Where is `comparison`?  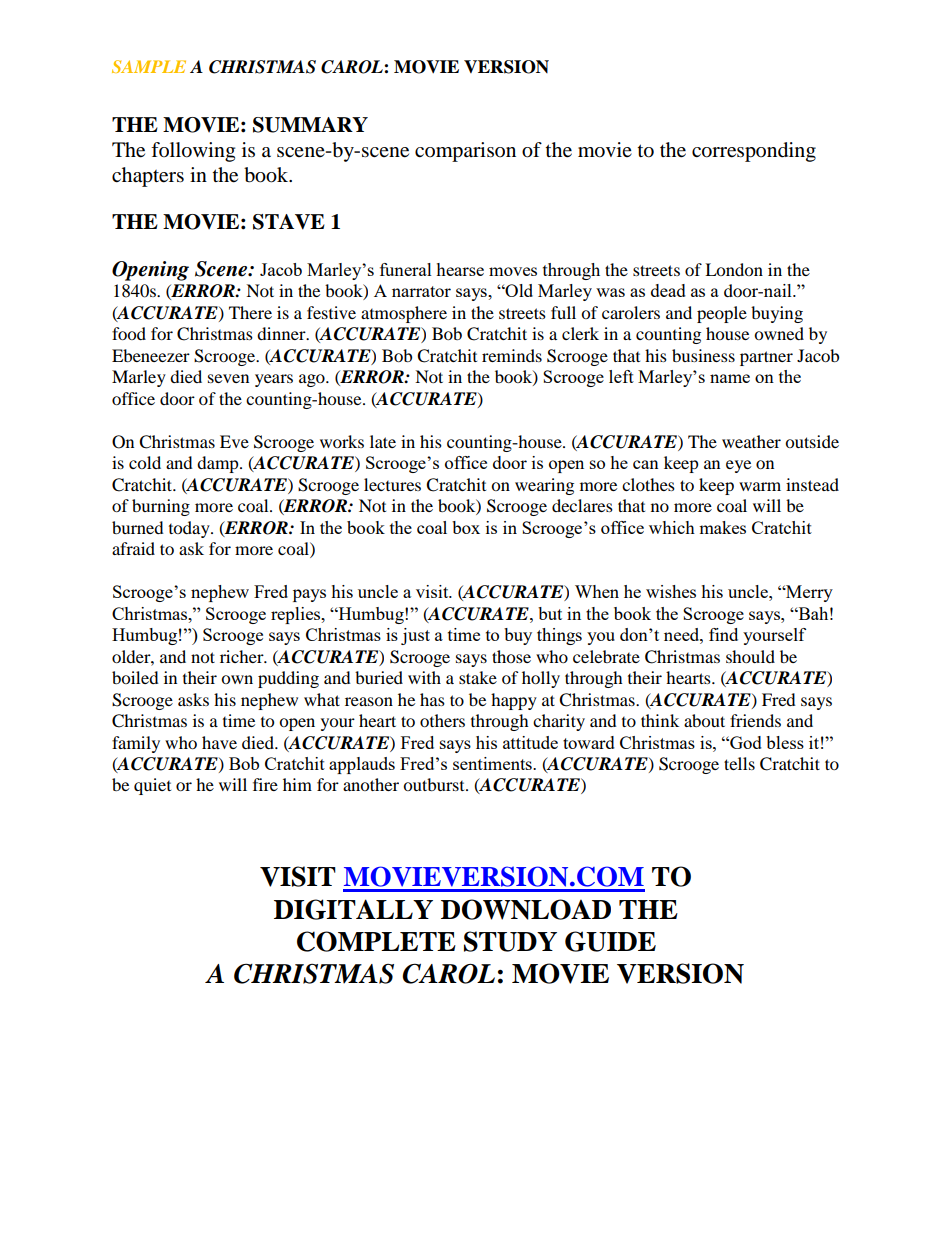 comparison is located at coordinates (465, 152).
